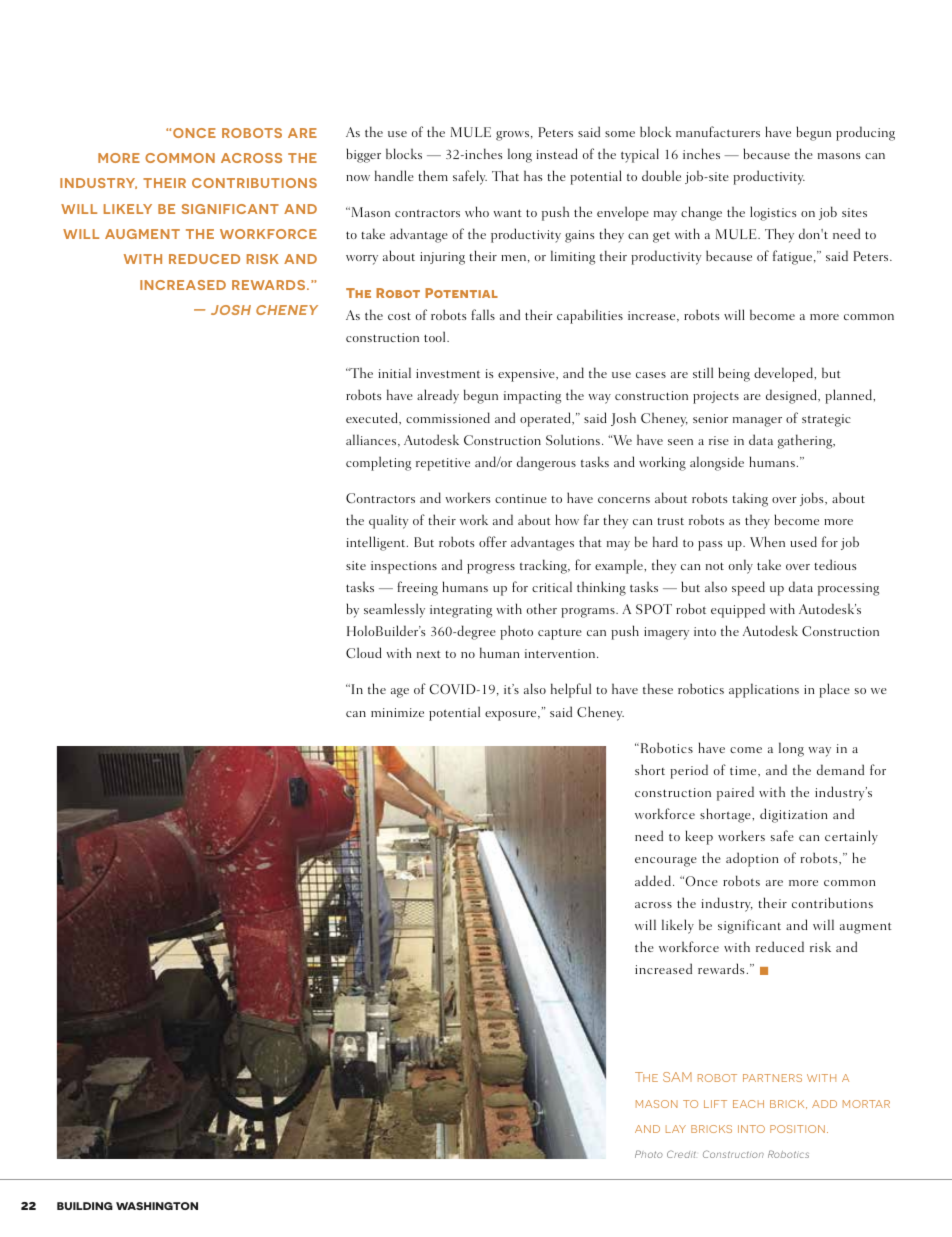 The image size is (952, 1237). What do you see at coordinates (681, 1154) in the document?
I see `Credit` at bounding box center [681, 1154].
